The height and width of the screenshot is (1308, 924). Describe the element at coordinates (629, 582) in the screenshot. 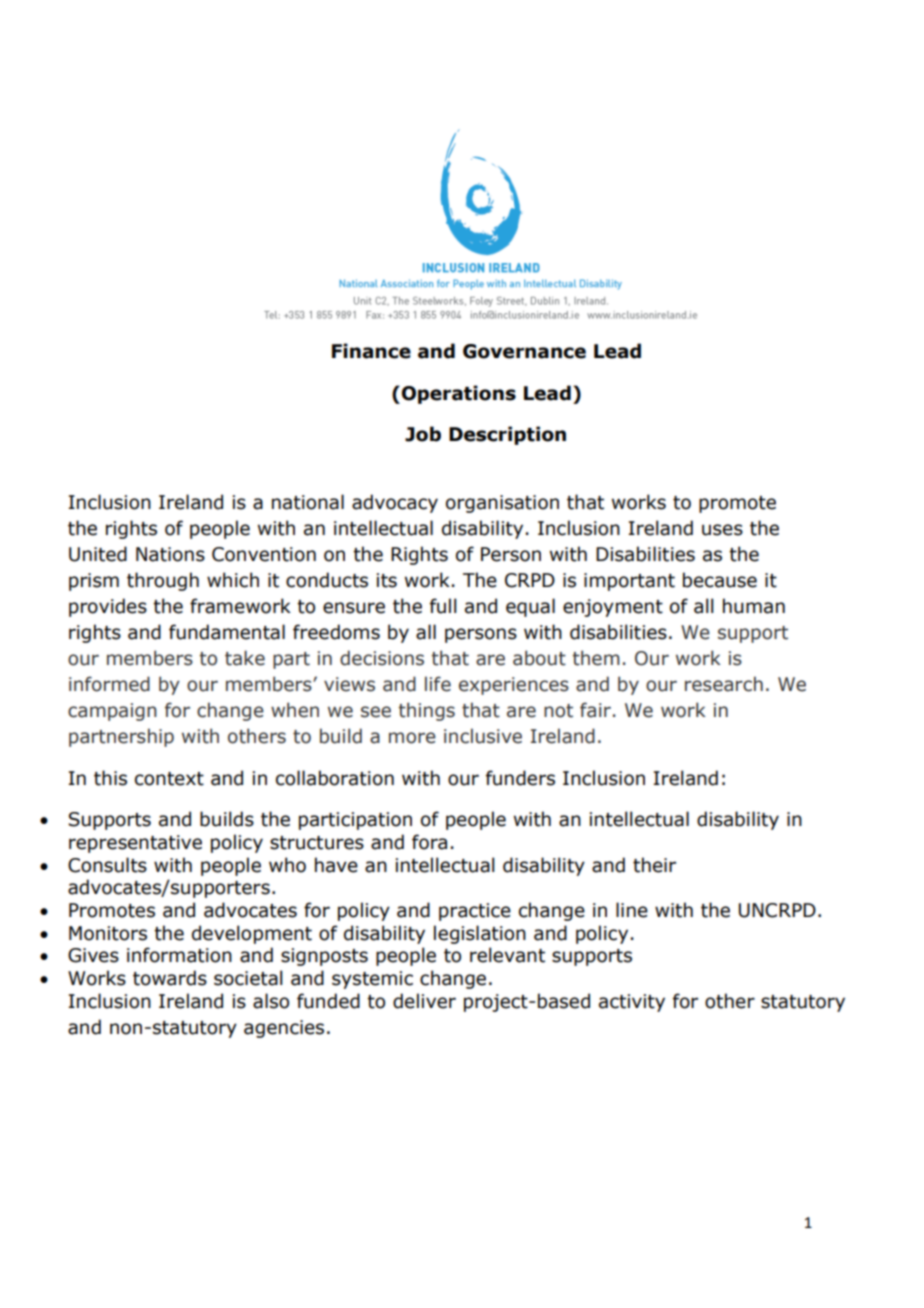

I see `important` at that location.
